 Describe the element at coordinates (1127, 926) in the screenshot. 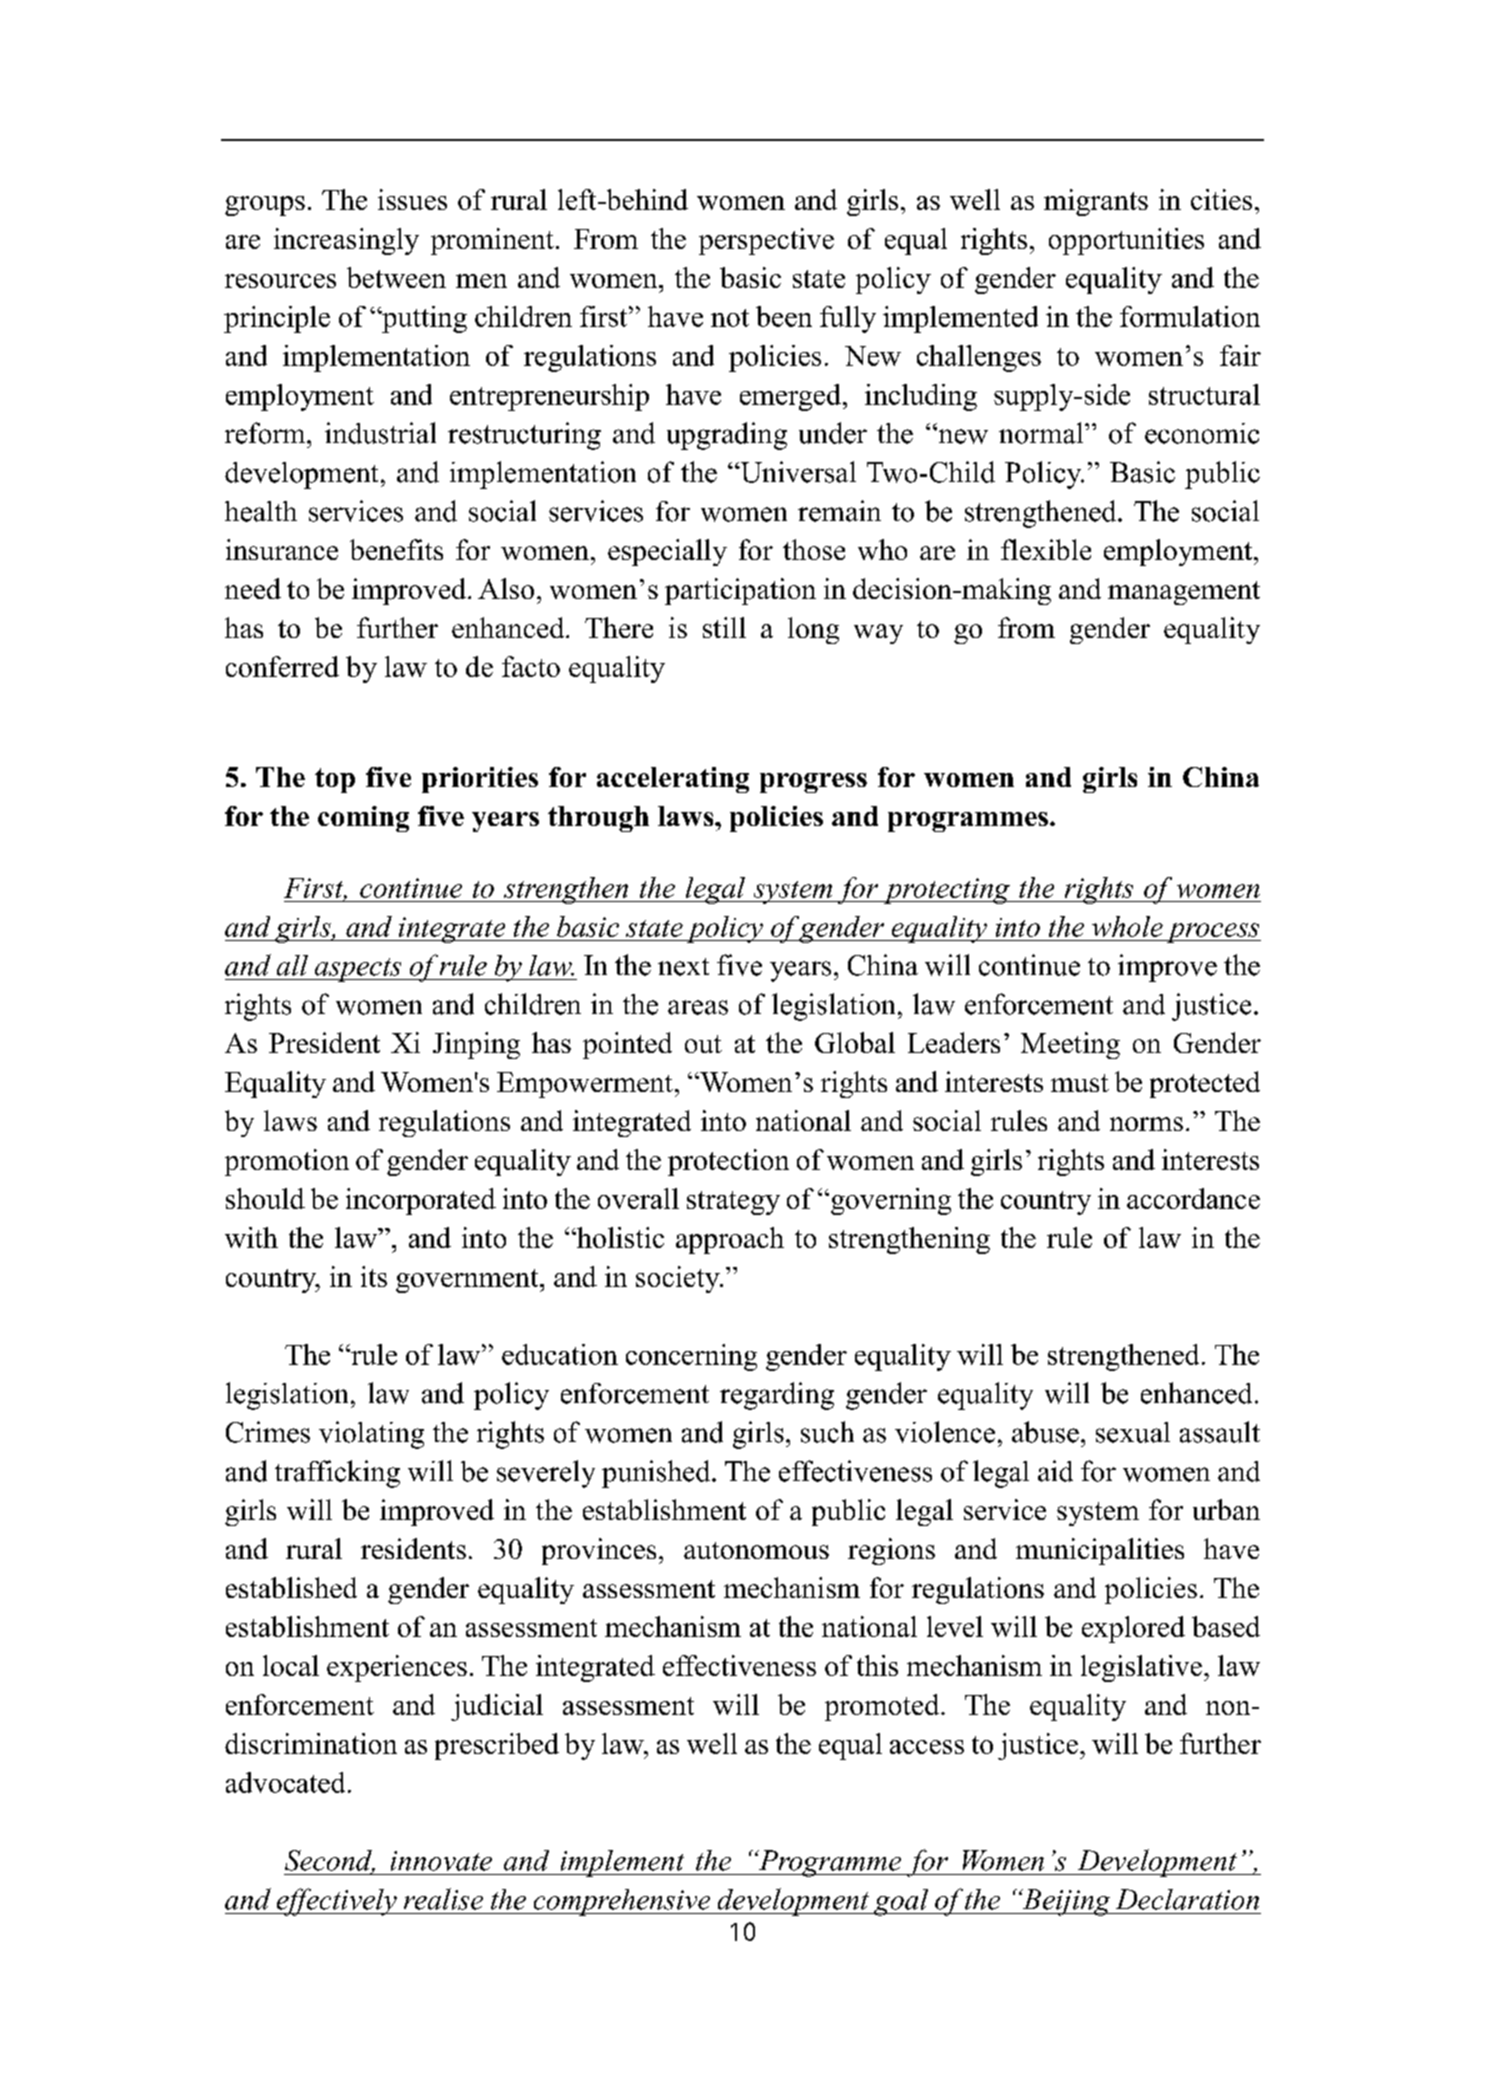

I see `whole` at that location.
